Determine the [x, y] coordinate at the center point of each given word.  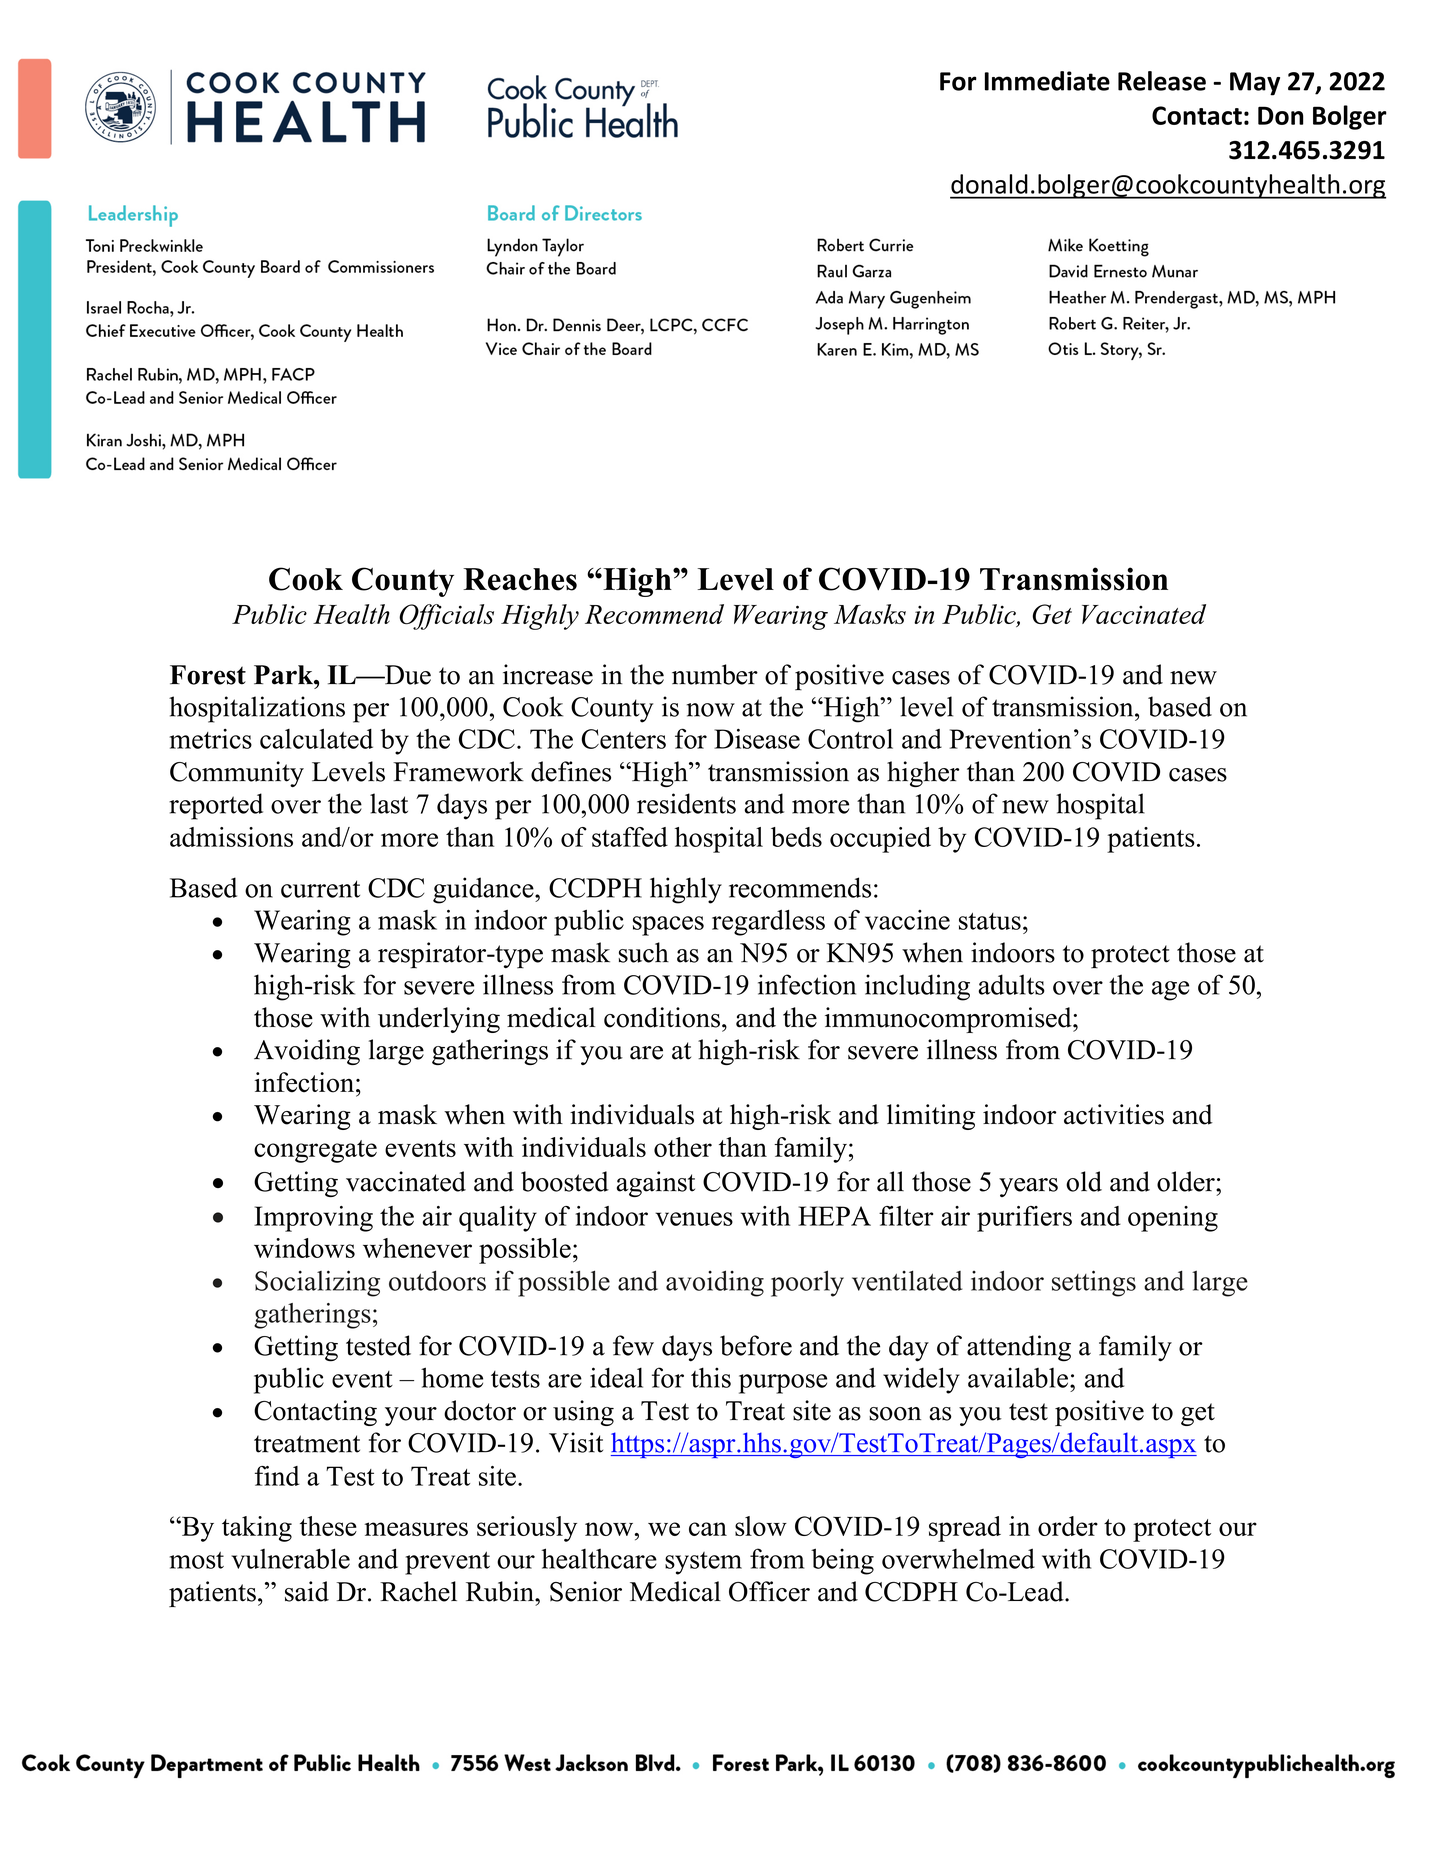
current [320, 889]
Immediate [1047, 81]
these [328, 1526]
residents [686, 803]
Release [1162, 81]
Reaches [520, 579]
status [990, 921]
